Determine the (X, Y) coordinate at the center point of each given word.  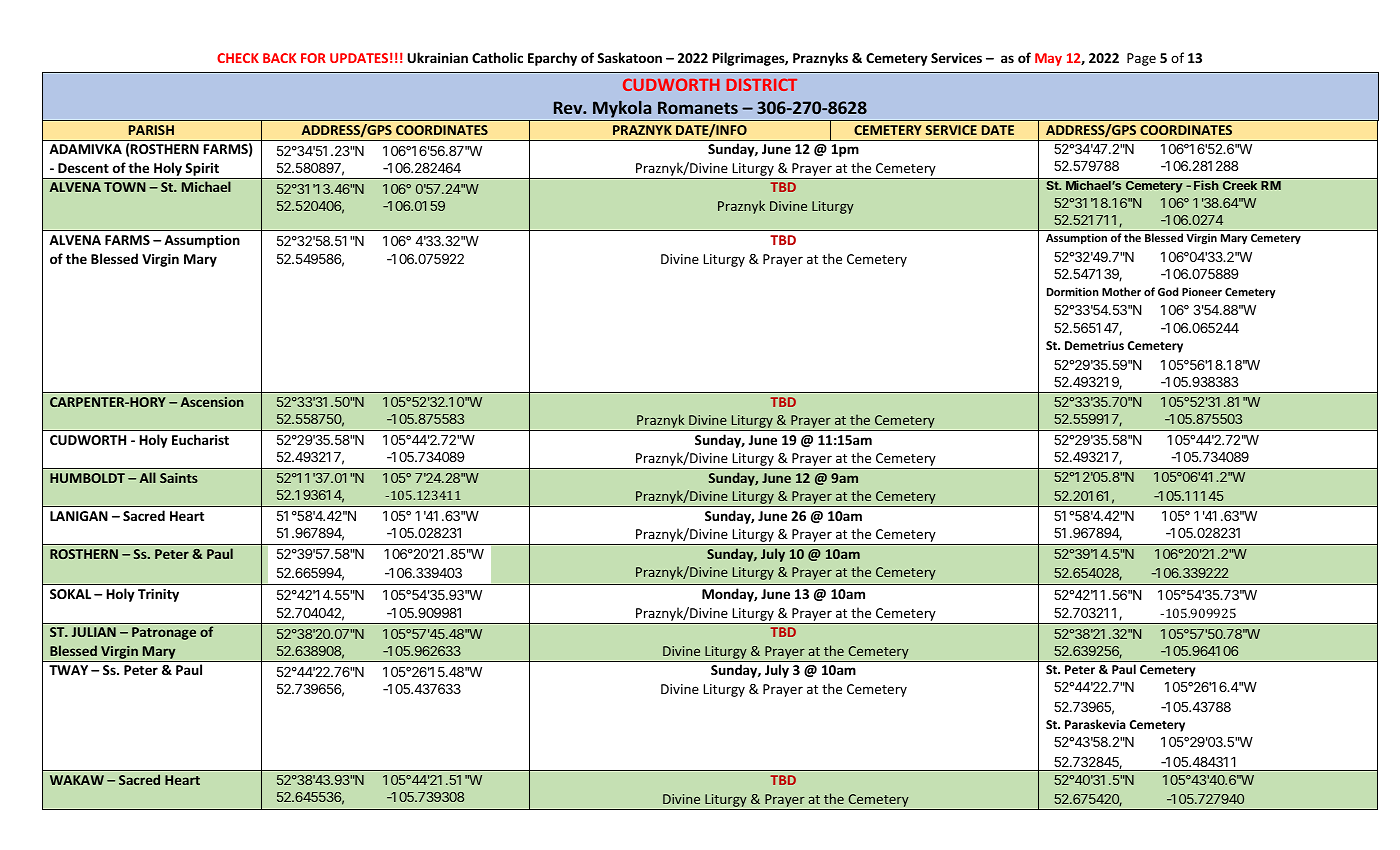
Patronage (164, 633)
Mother (1121, 291)
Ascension (212, 402)
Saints (179, 478)
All (148, 477)
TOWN (125, 187)
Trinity (158, 595)
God (1168, 291)
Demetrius (1094, 345)
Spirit (202, 171)
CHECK (238, 58)
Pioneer (1202, 292)
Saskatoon (629, 57)
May (1048, 59)
